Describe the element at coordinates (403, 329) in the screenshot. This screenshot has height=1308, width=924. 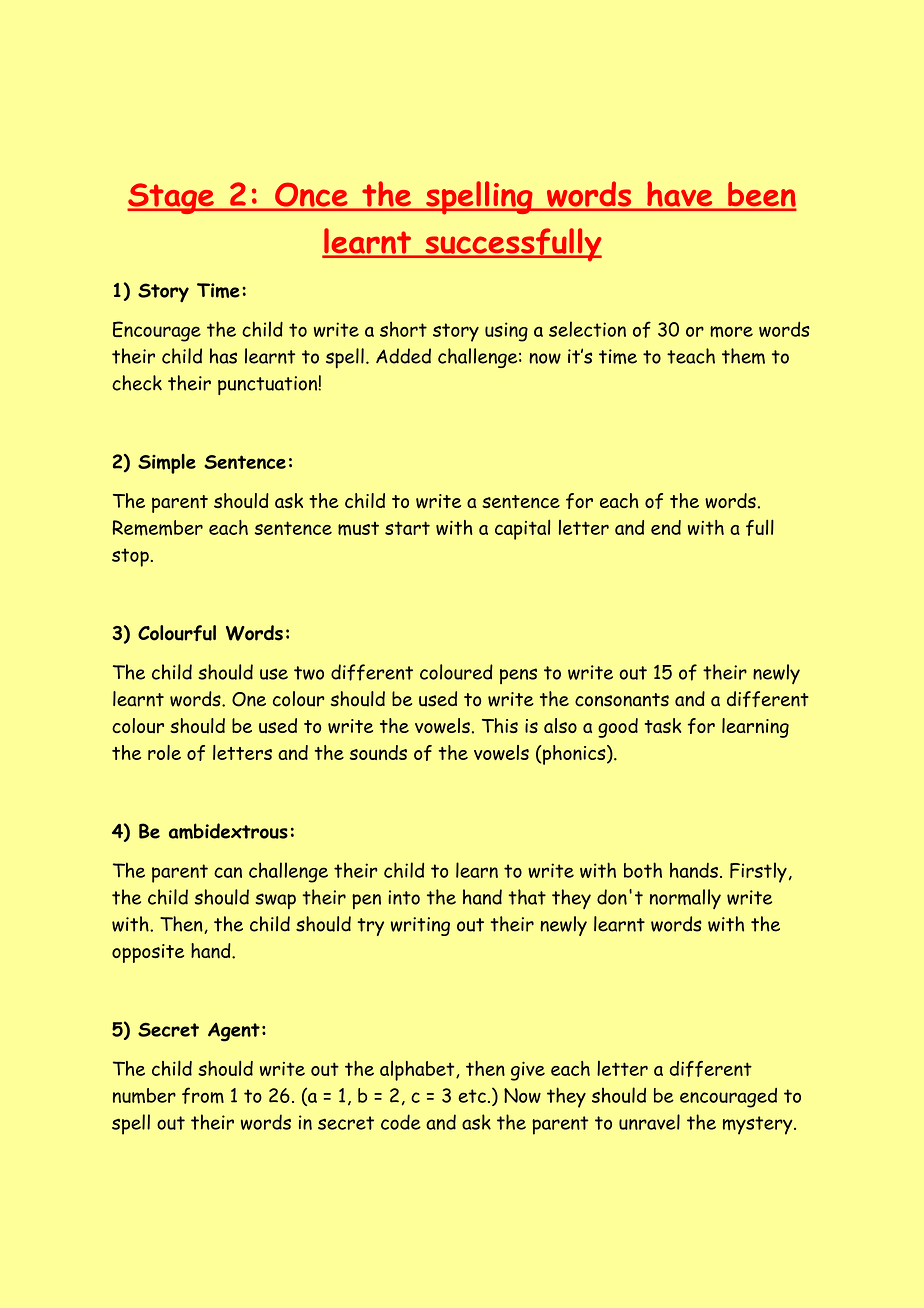
I see `short` at that location.
